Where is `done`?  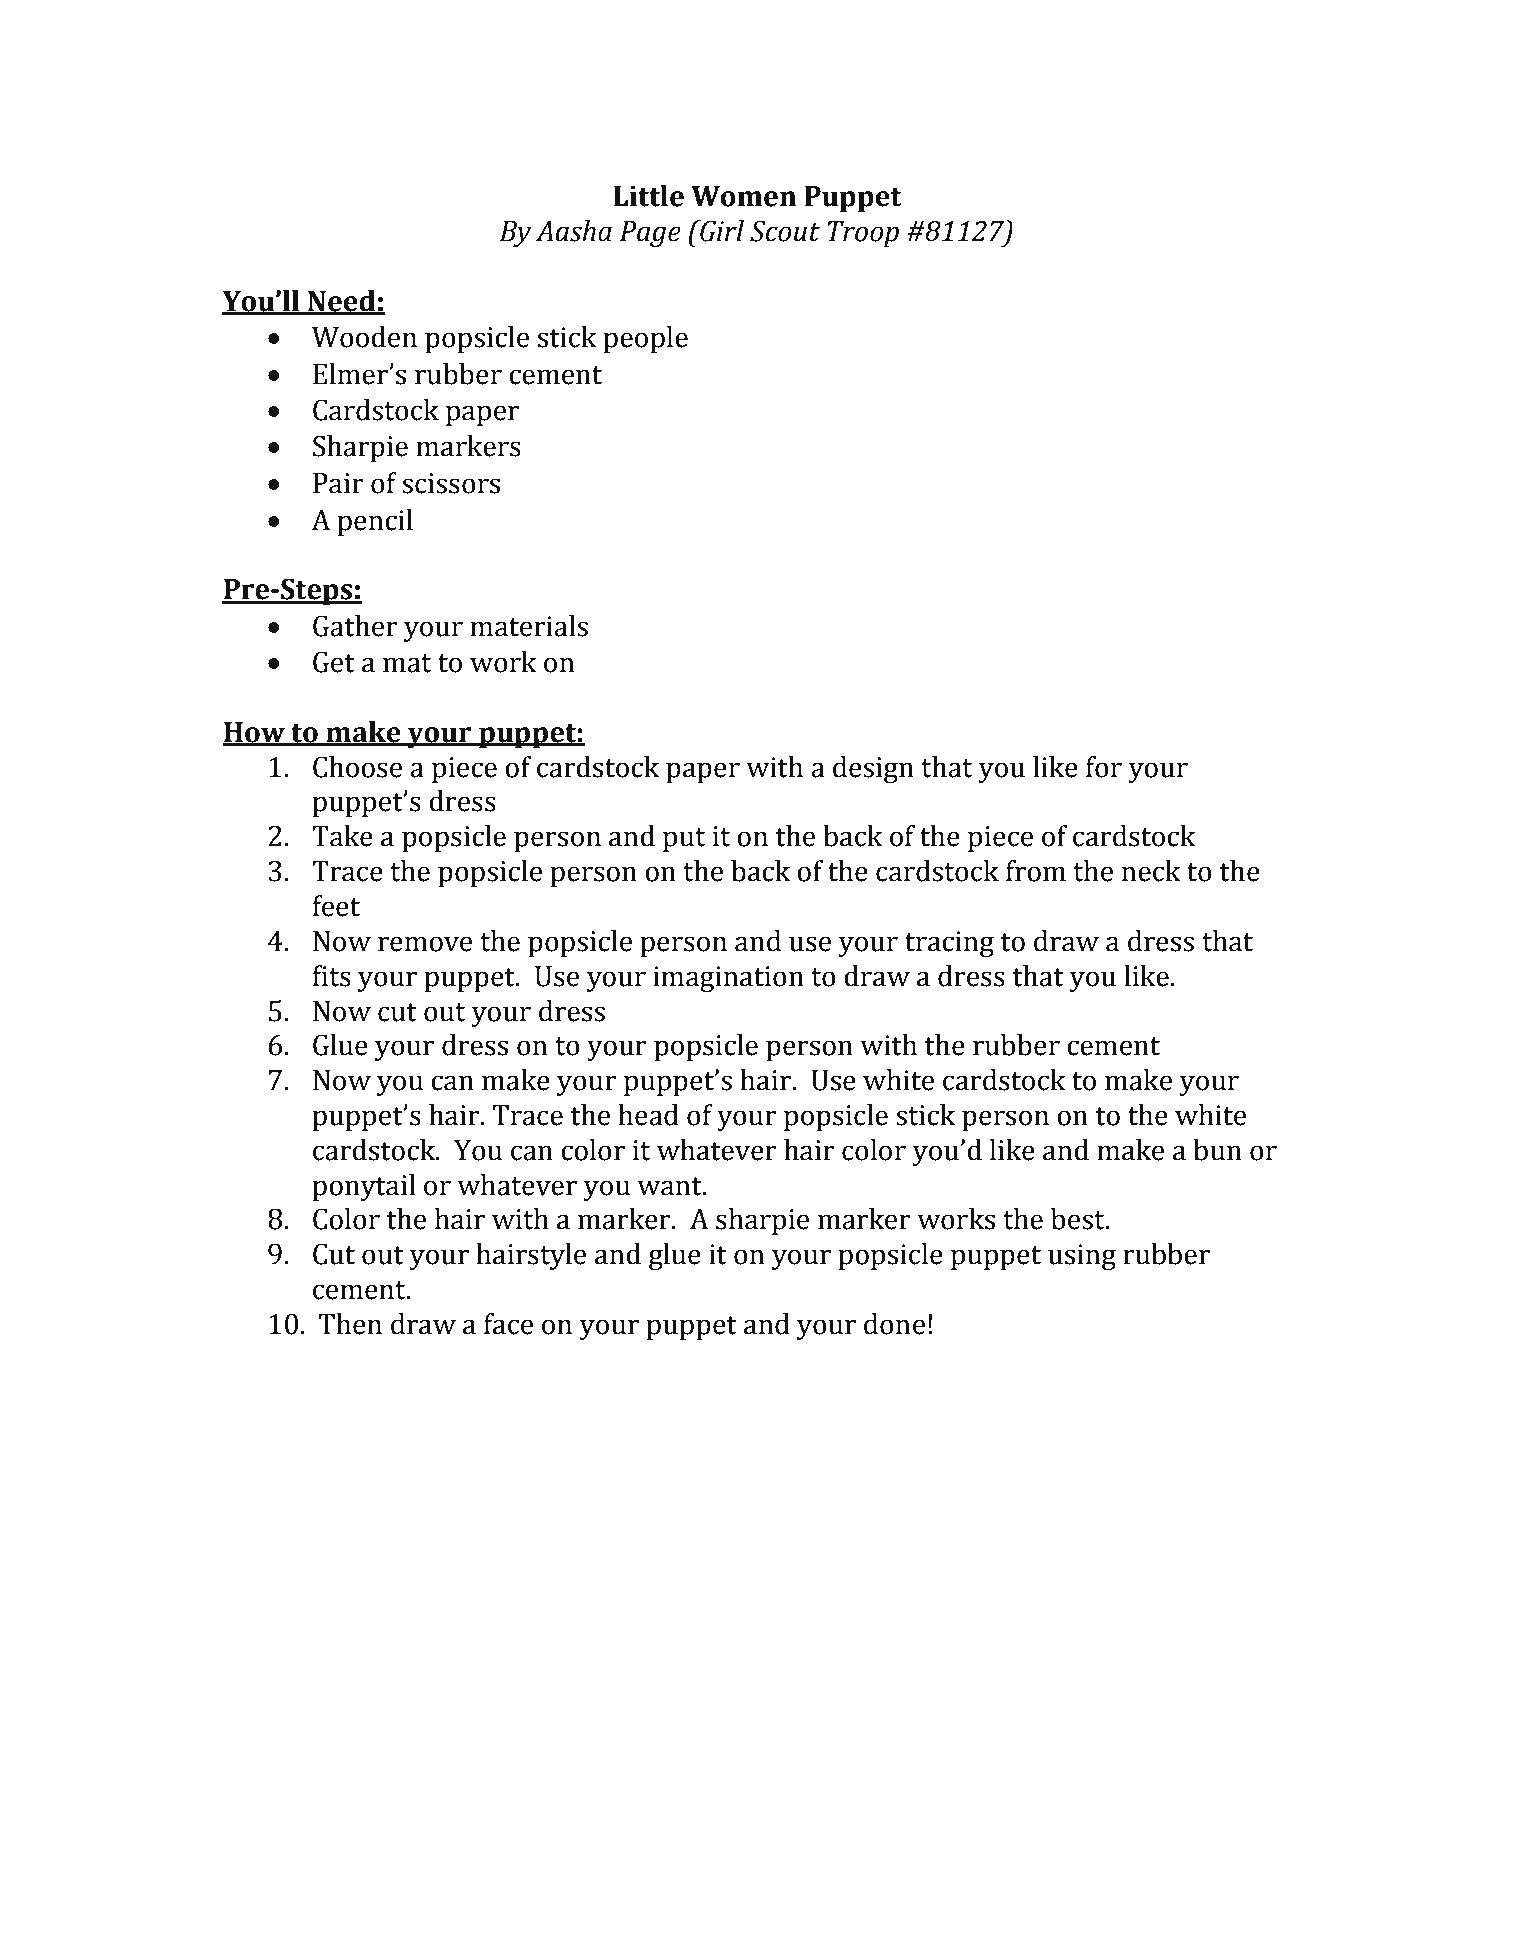 done is located at coordinates (894, 1324).
